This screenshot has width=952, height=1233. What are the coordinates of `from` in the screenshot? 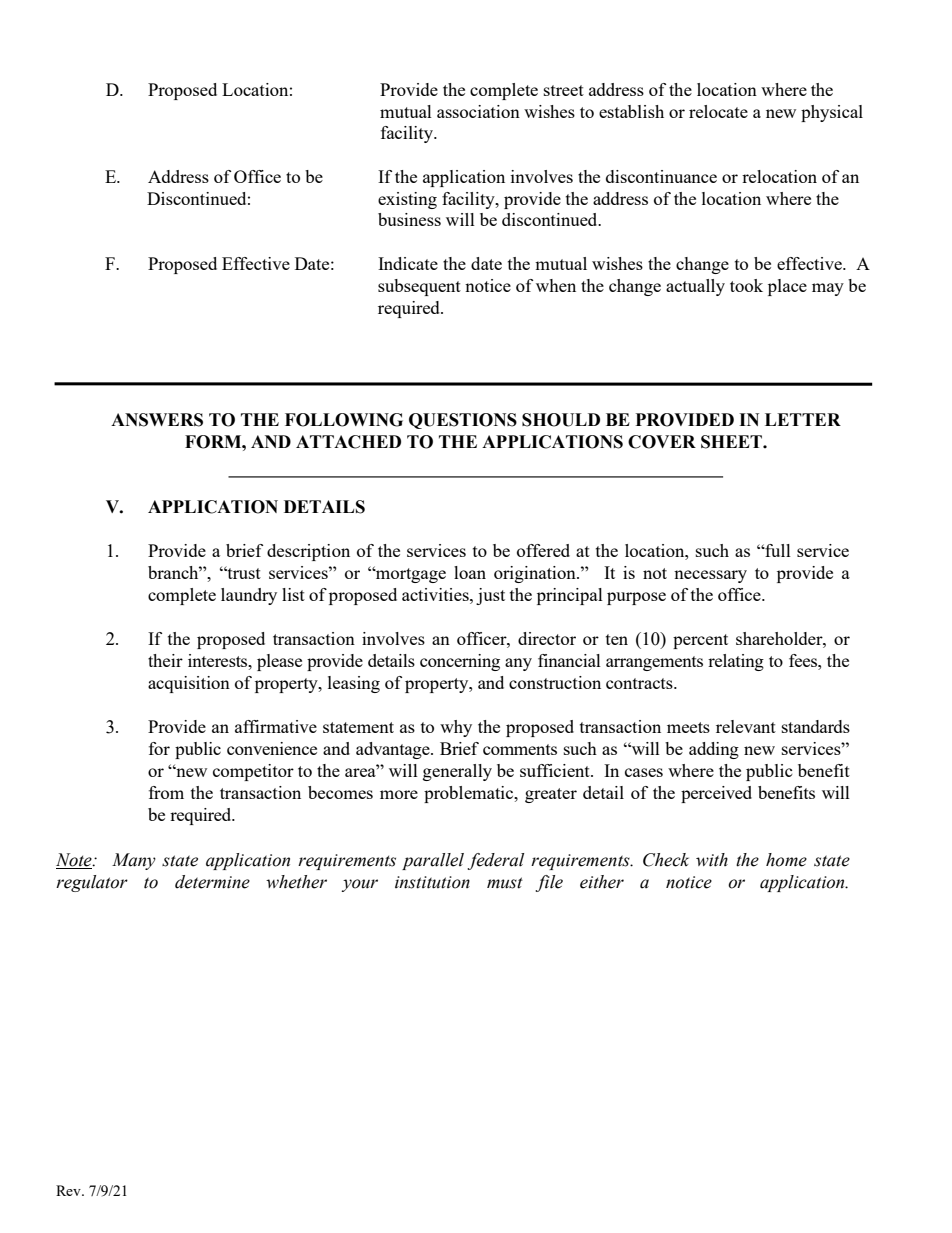 It's located at (166, 792).
